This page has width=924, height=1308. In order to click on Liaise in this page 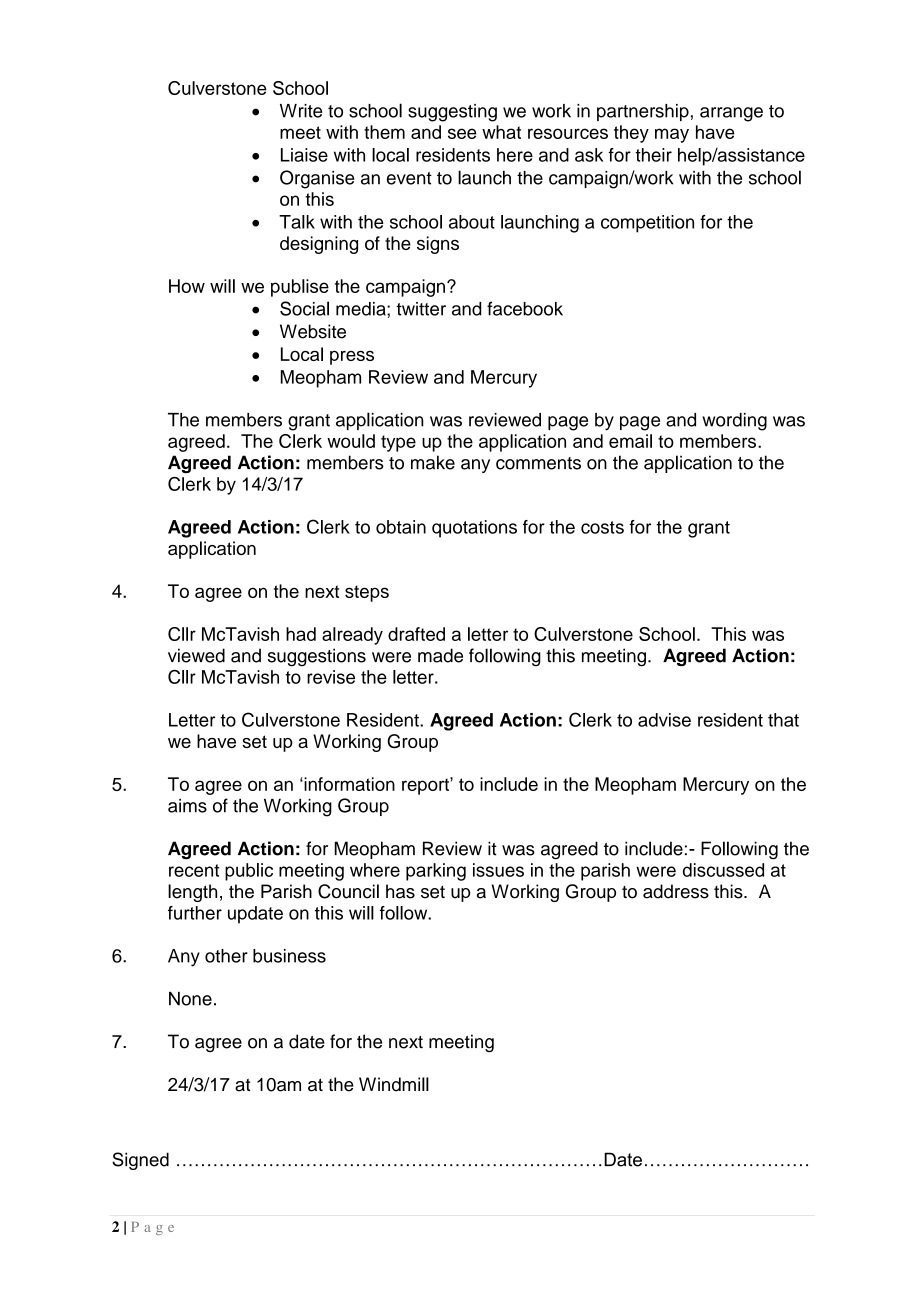, I will do `click(304, 155)`.
